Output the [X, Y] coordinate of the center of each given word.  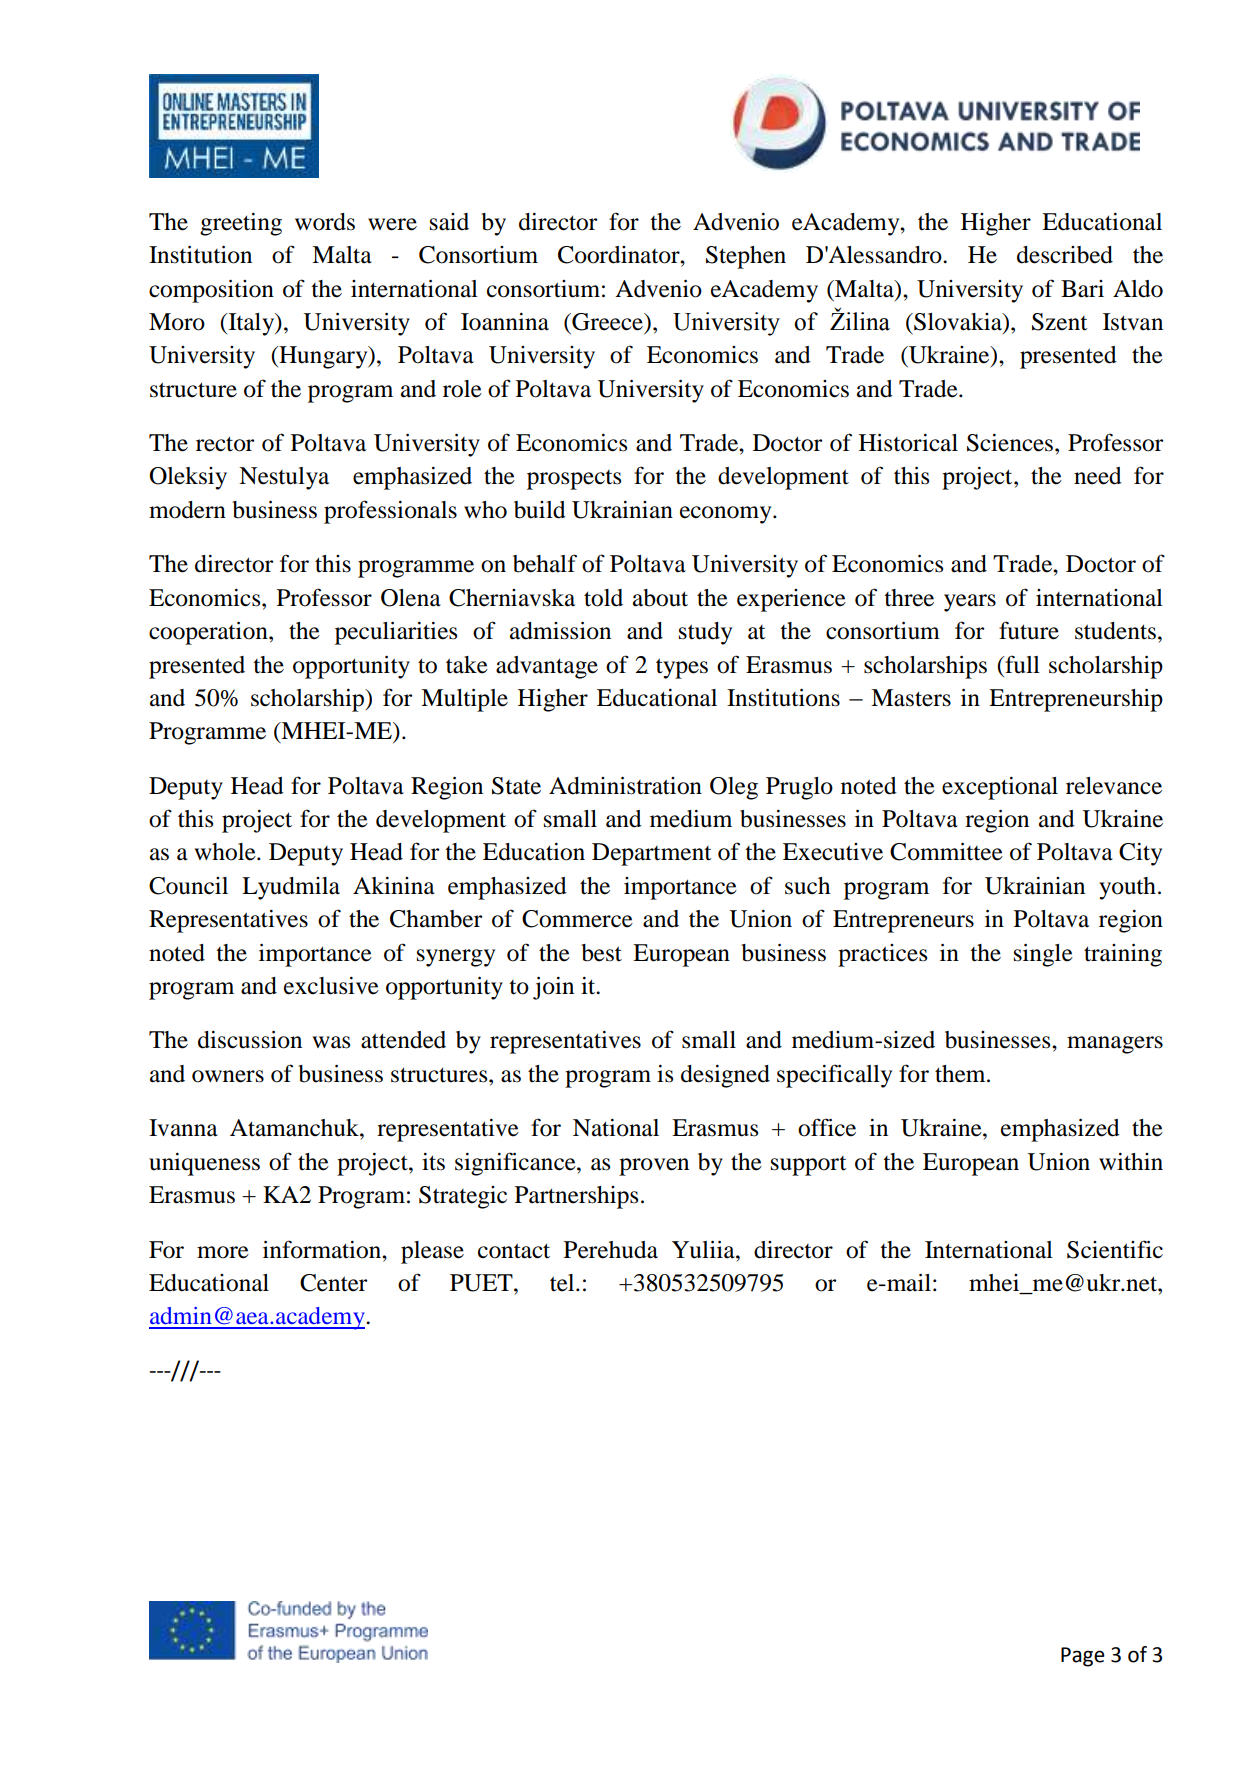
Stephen [746, 257]
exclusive [331, 986]
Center [333, 1283]
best [602, 953]
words [325, 222]
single [1043, 955]
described [1065, 255]
